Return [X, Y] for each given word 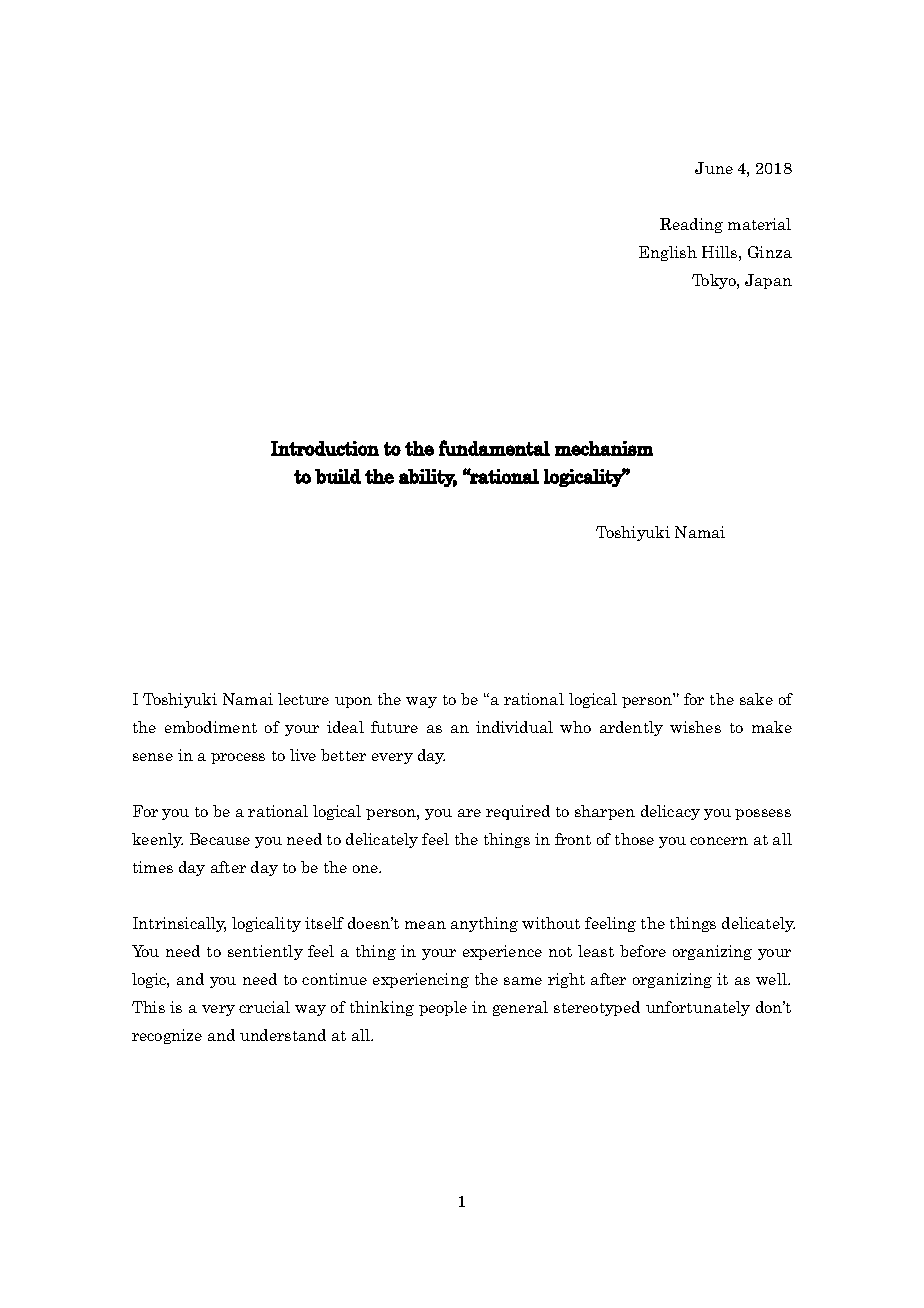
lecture [303, 699]
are [469, 813]
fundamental [494, 448]
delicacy [670, 812]
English [668, 253]
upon [353, 702]
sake [756, 699]
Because [220, 839]
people [443, 1008]
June [714, 168]
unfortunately [698, 1008]
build [338, 476]
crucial [264, 1007]
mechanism [604, 448]
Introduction [325, 448]
